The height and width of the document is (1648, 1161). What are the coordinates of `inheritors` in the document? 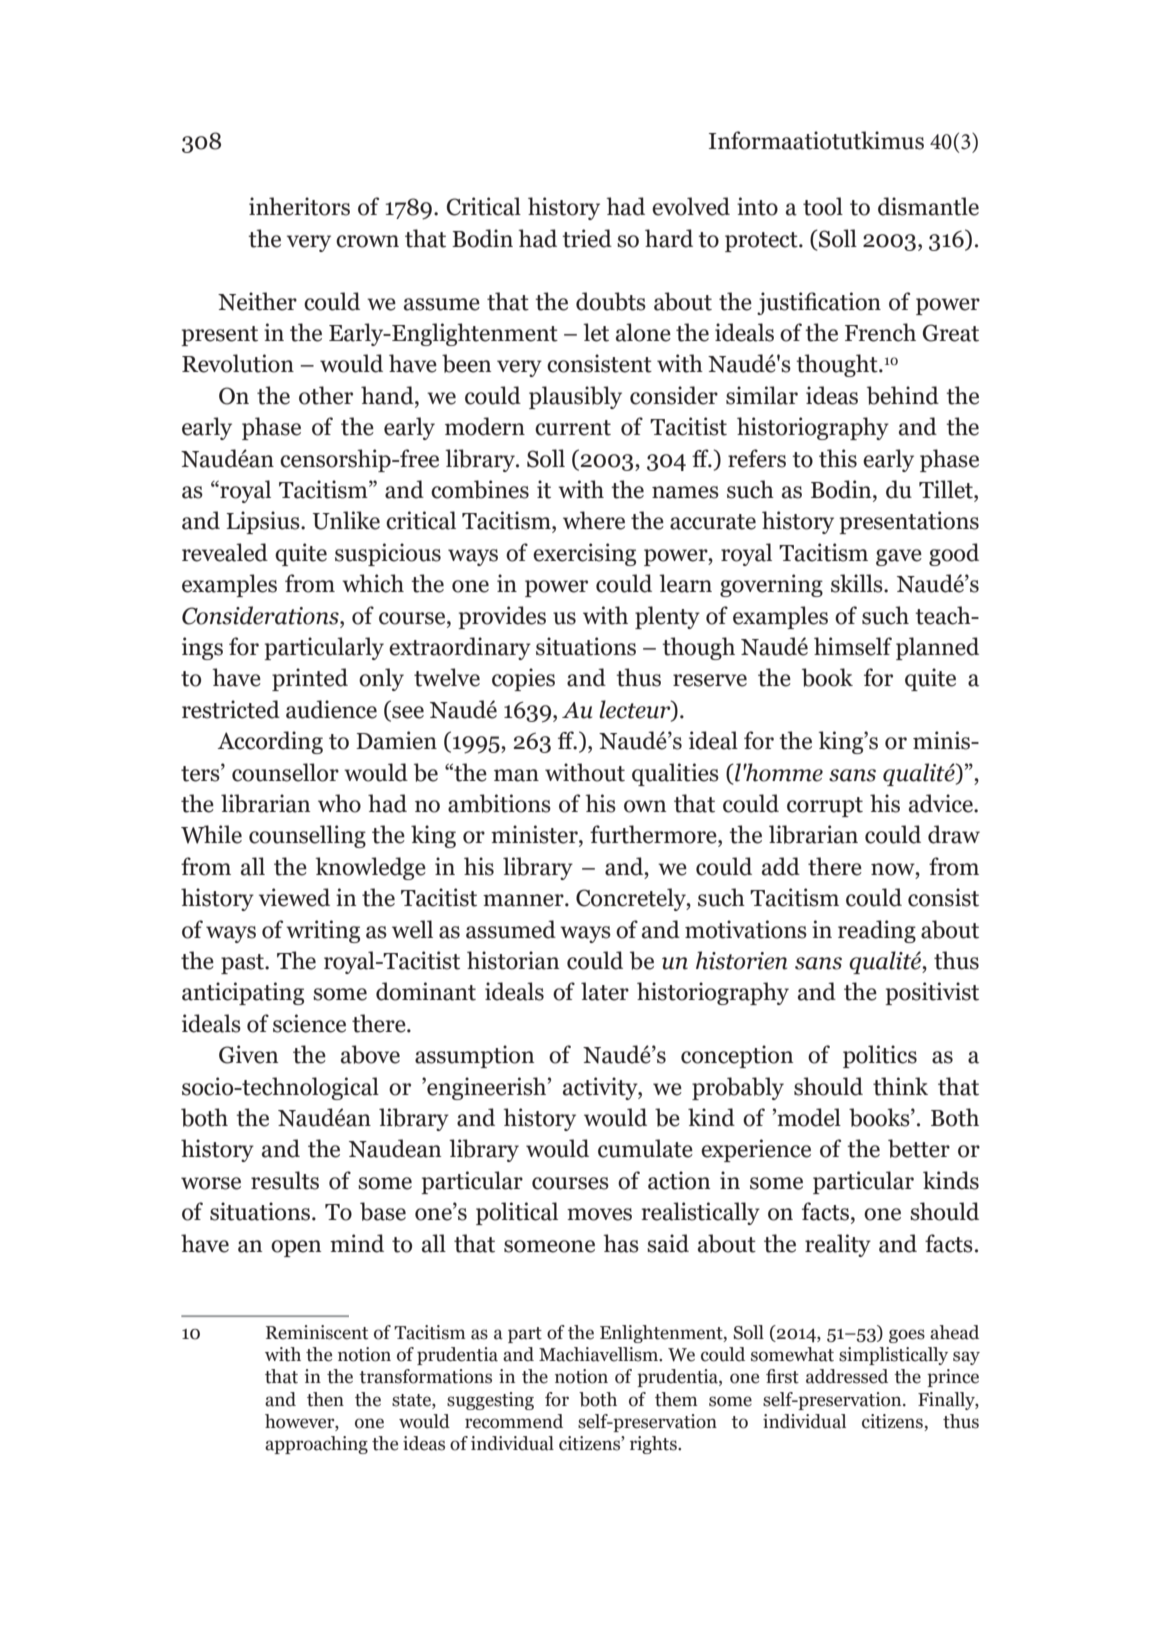 It's located at (299, 206).
